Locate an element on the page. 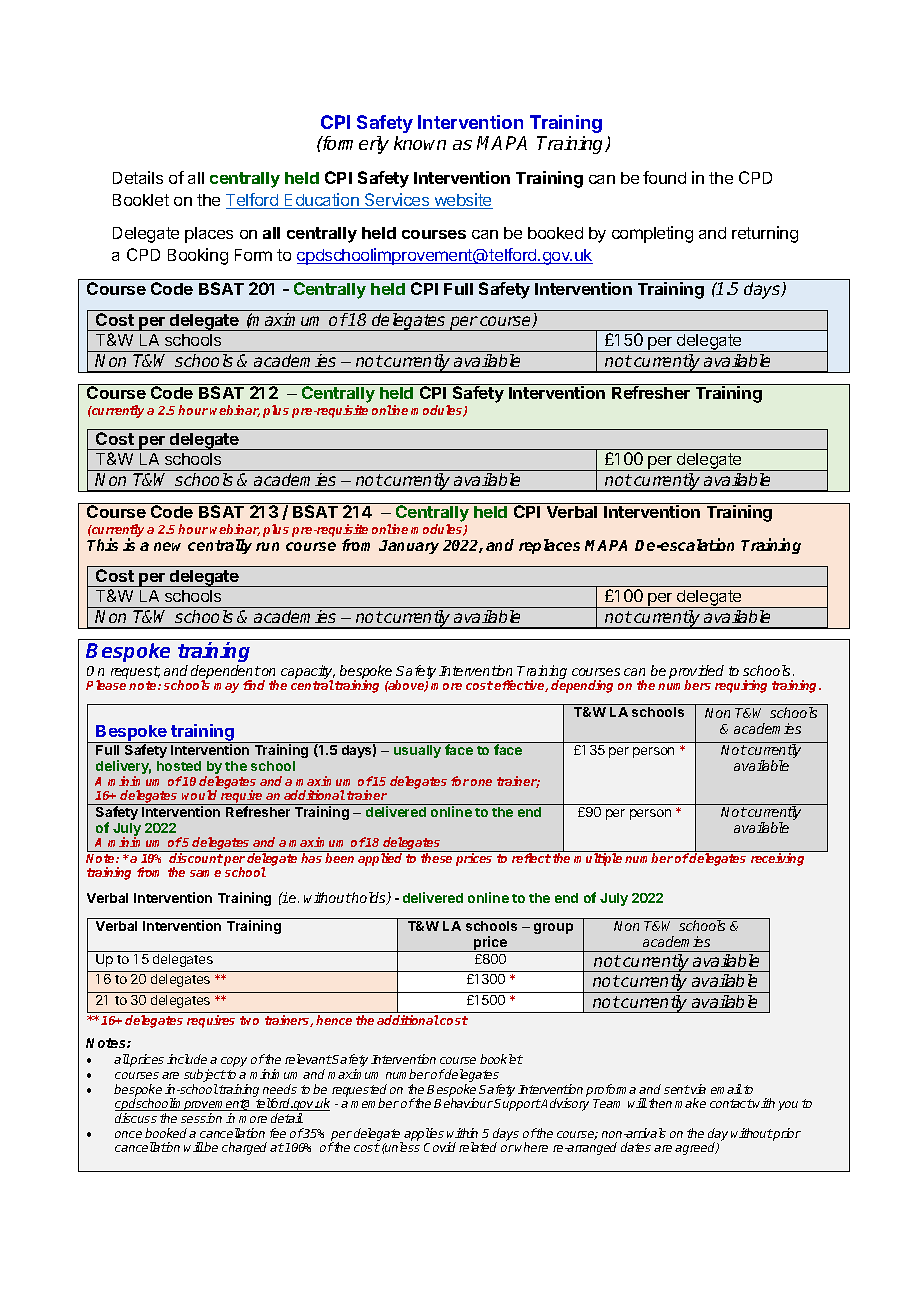  January is located at coordinates (409, 547).
